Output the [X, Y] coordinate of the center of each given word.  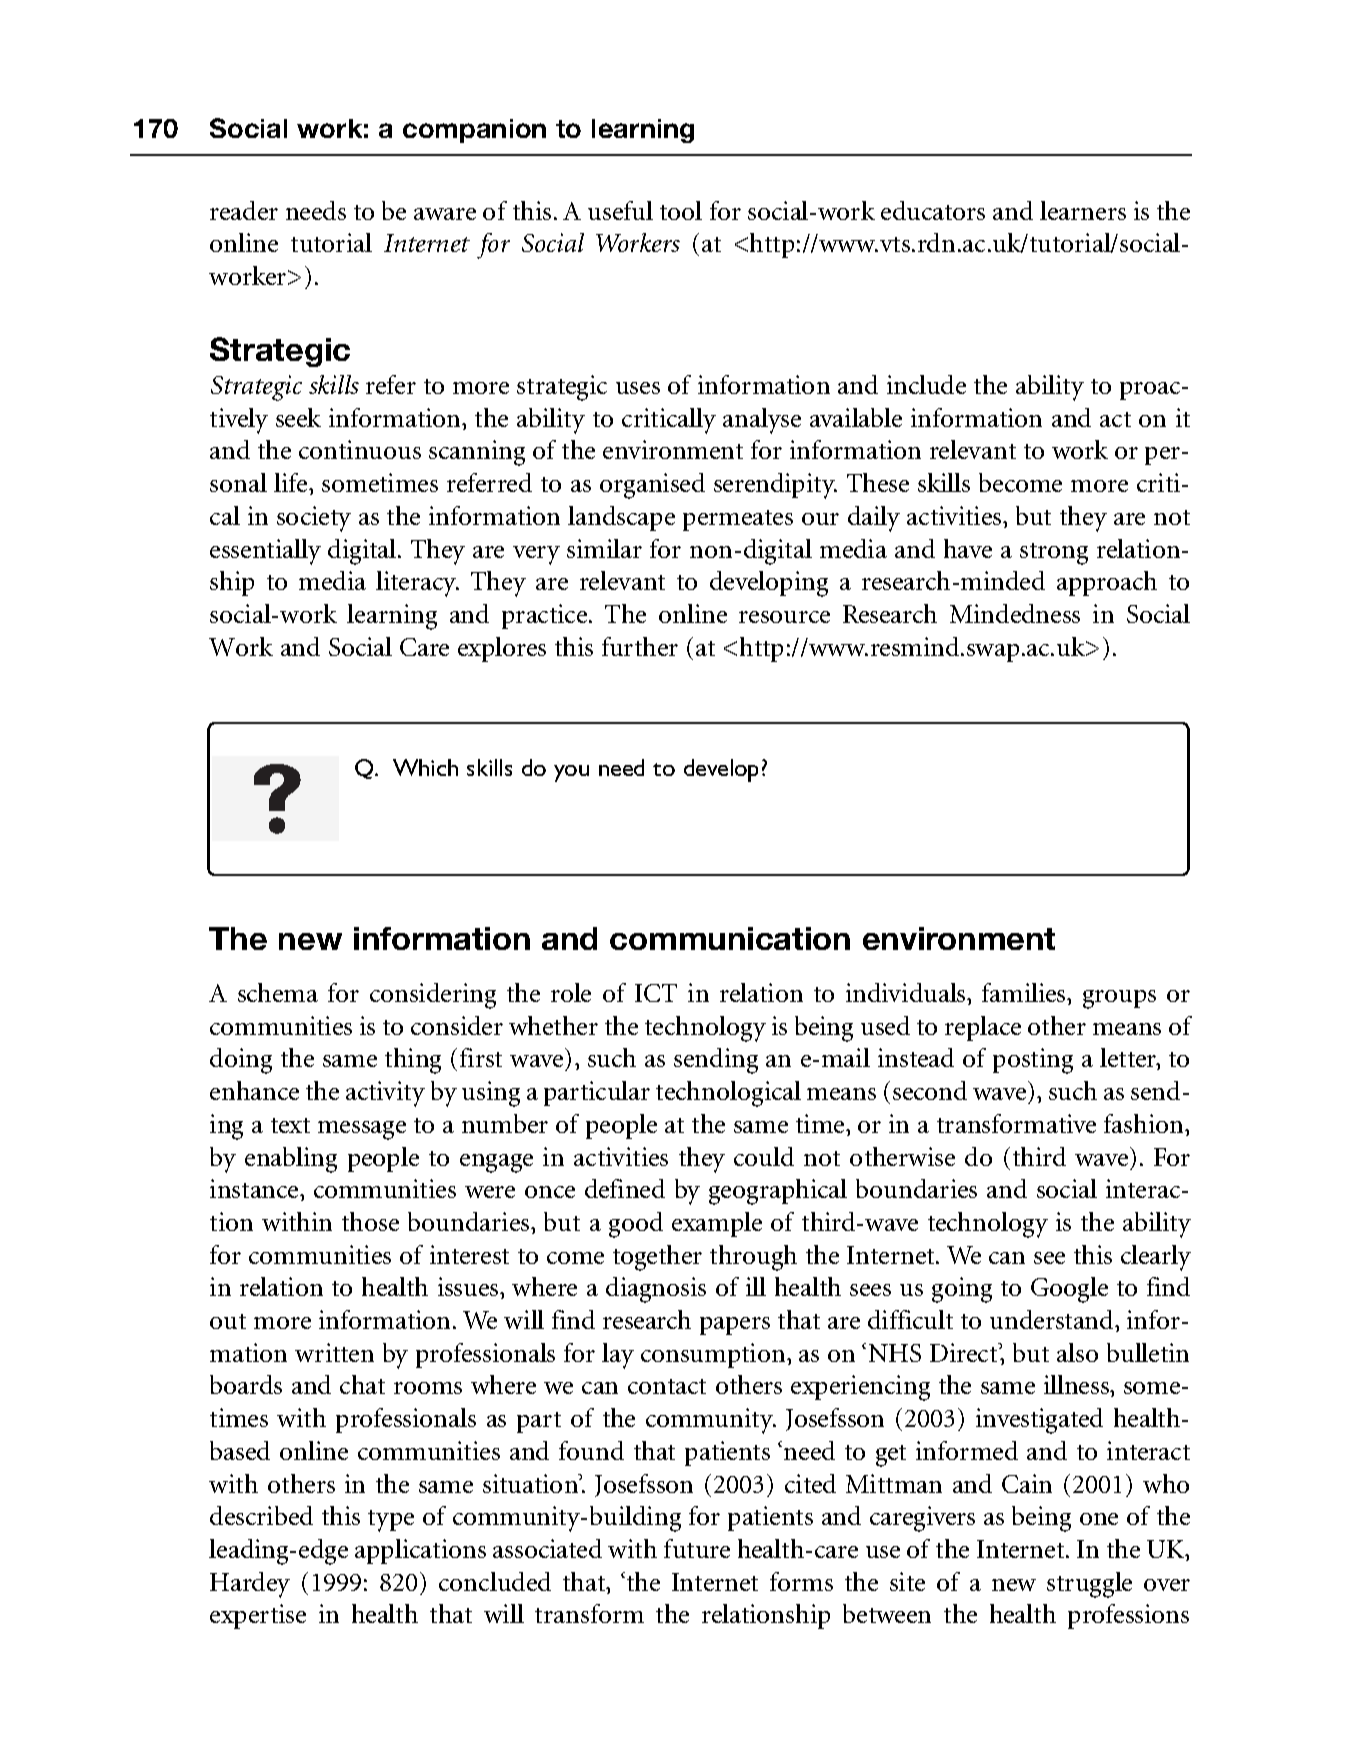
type [391, 1521]
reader [244, 210]
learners [1083, 210]
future [697, 1548]
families [1025, 992]
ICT [656, 993]
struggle [1089, 1585]
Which [425, 767]
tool [681, 210]
